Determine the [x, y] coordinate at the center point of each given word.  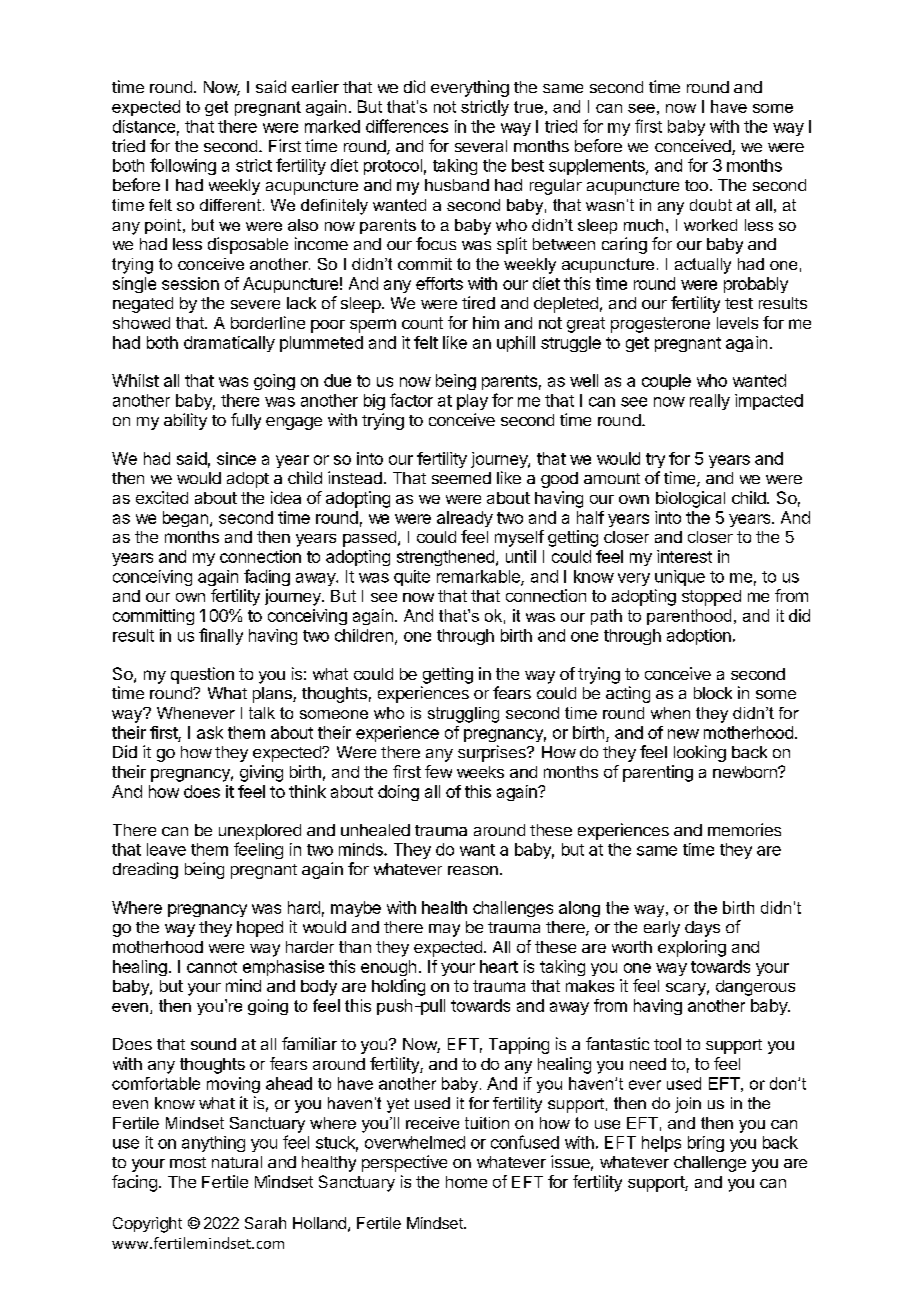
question [202, 675]
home [466, 1182]
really [710, 402]
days [702, 929]
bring [706, 1144]
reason [473, 870]
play [472, 402]
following [183, 166]
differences [407, 126]
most [188, 1162]
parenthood [689, 617]
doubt [711, 205]
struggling [463, 715]
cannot [212, 967]
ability [185, 421]
